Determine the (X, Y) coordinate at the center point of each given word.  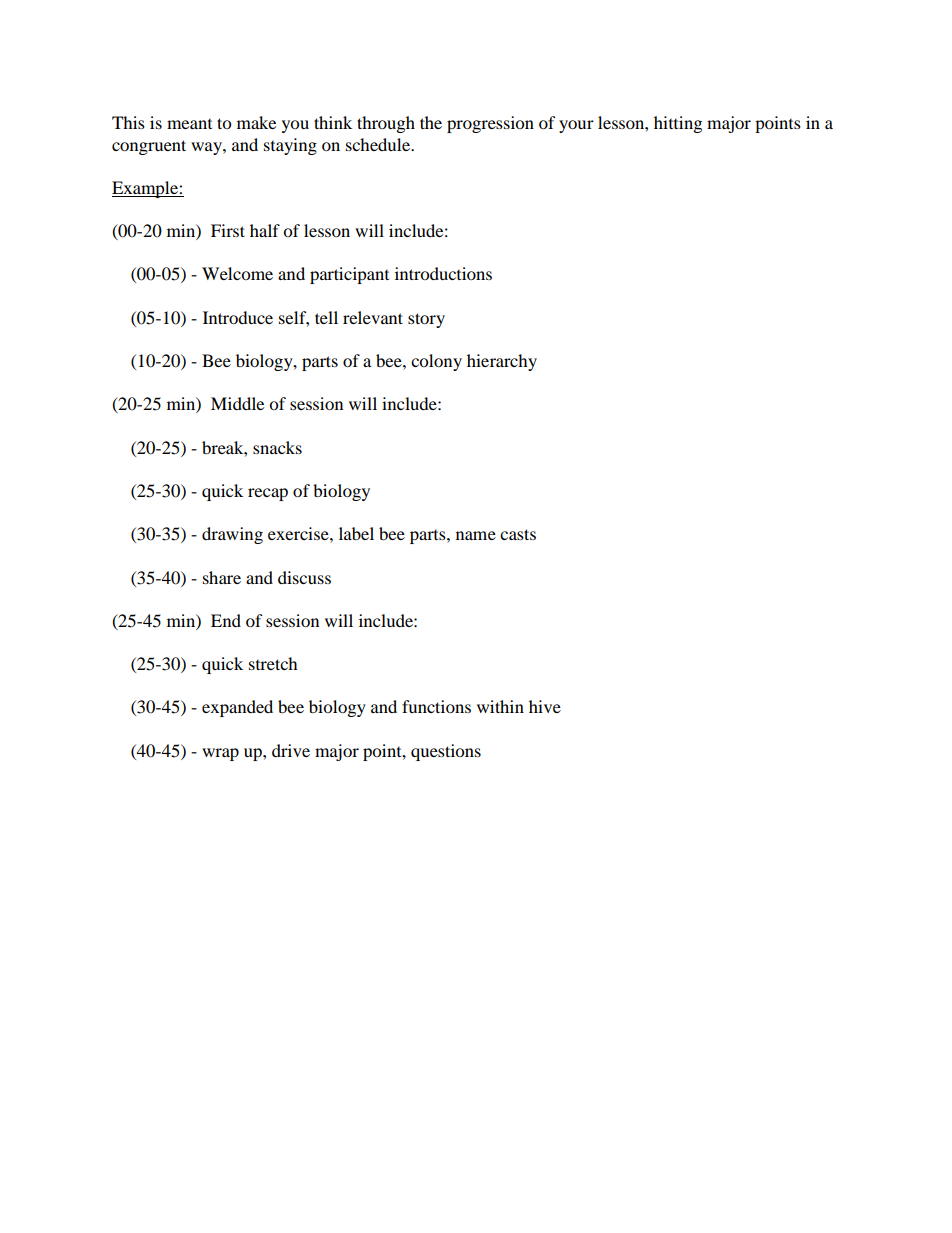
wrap (220, 754)
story (426, 320)
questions (446, 752)
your (576, 126)
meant (189, 124)
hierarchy (502, 362)
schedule (379, 144)
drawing (232, 535)
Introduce (238, 317)
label (356, 533)
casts (518, 534)
